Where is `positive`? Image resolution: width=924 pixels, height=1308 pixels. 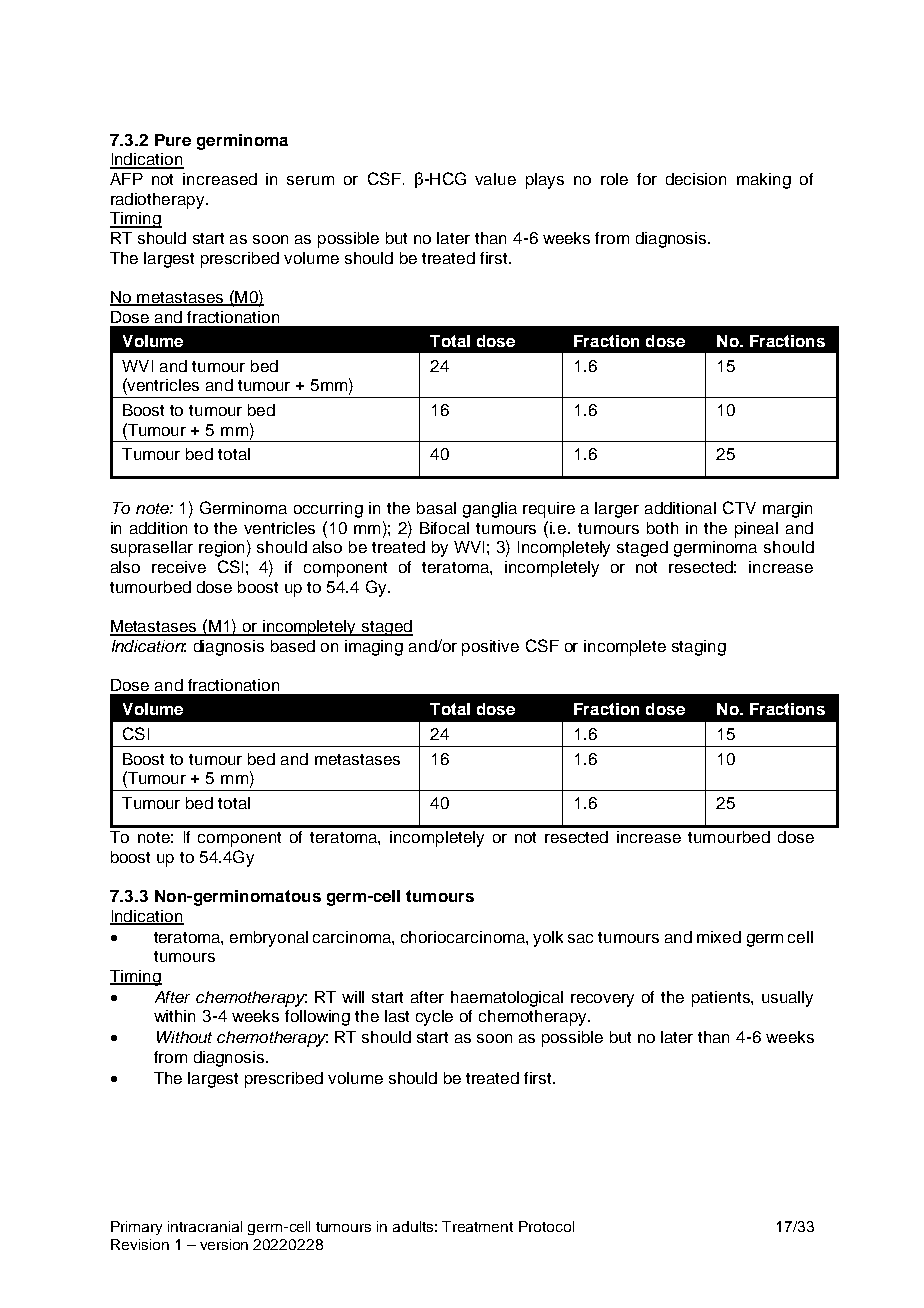
positive is located at coordinates (490, 648).
